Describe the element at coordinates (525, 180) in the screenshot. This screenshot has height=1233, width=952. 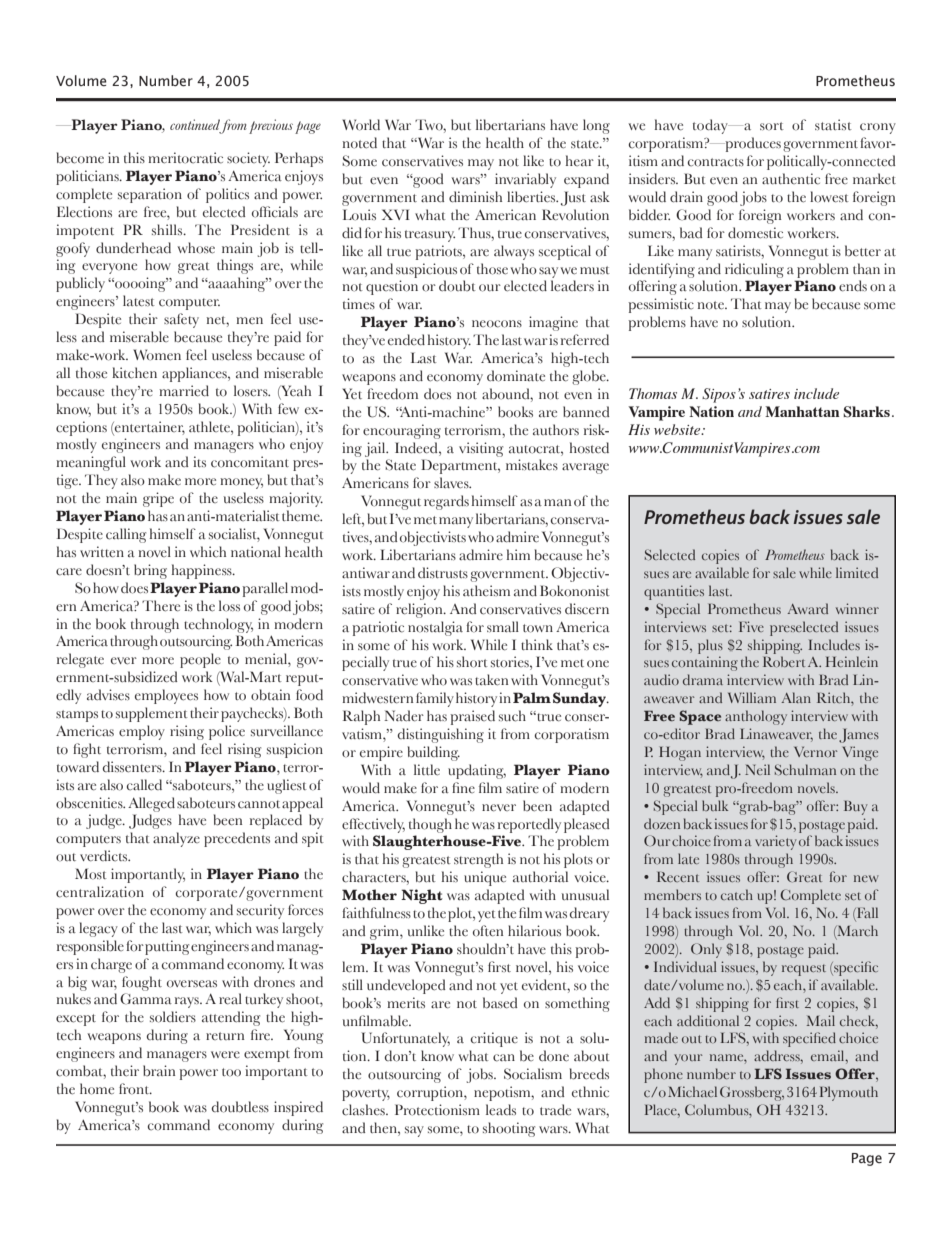
I see `invariably` at that location.
